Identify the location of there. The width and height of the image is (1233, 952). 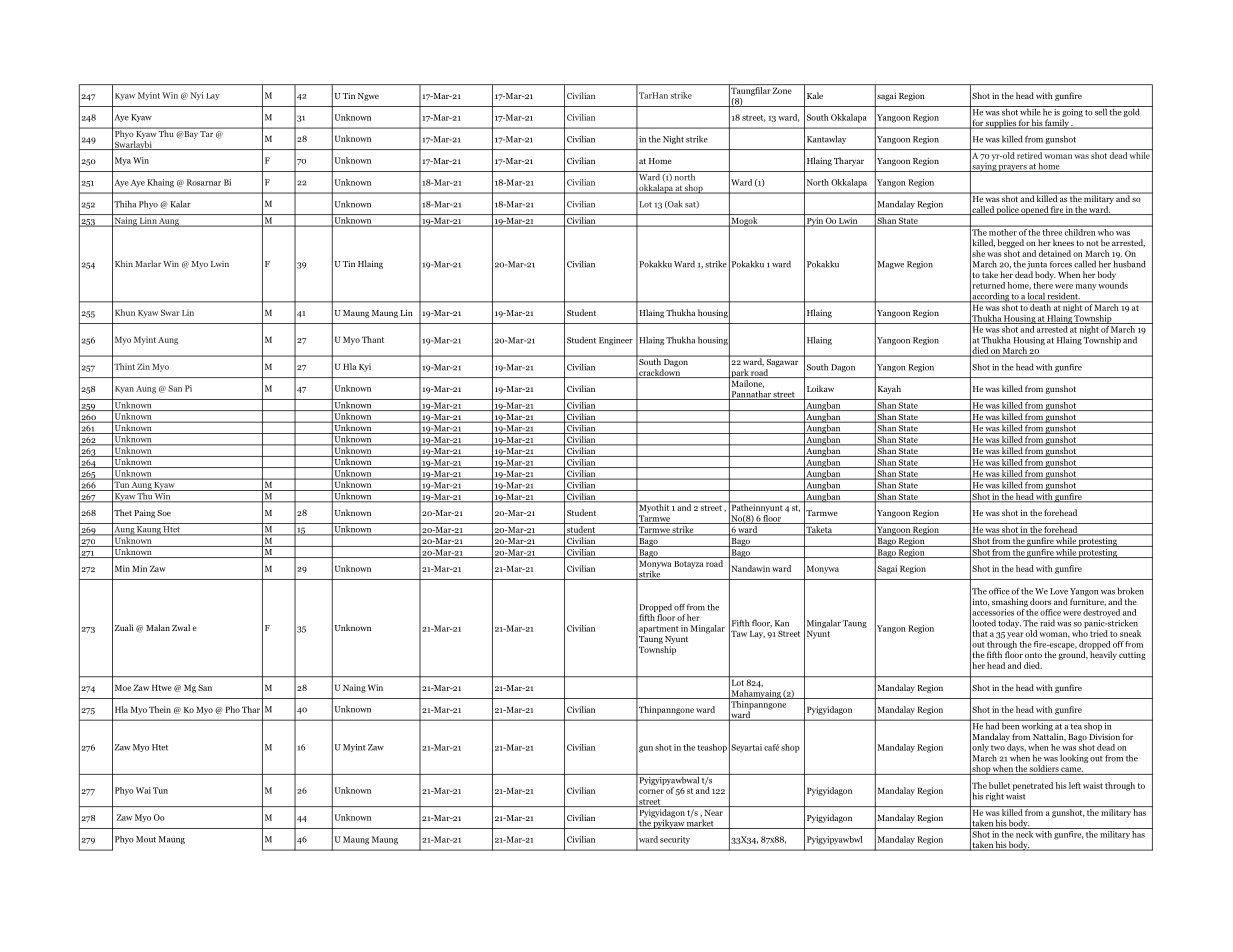
(1043, 285).
